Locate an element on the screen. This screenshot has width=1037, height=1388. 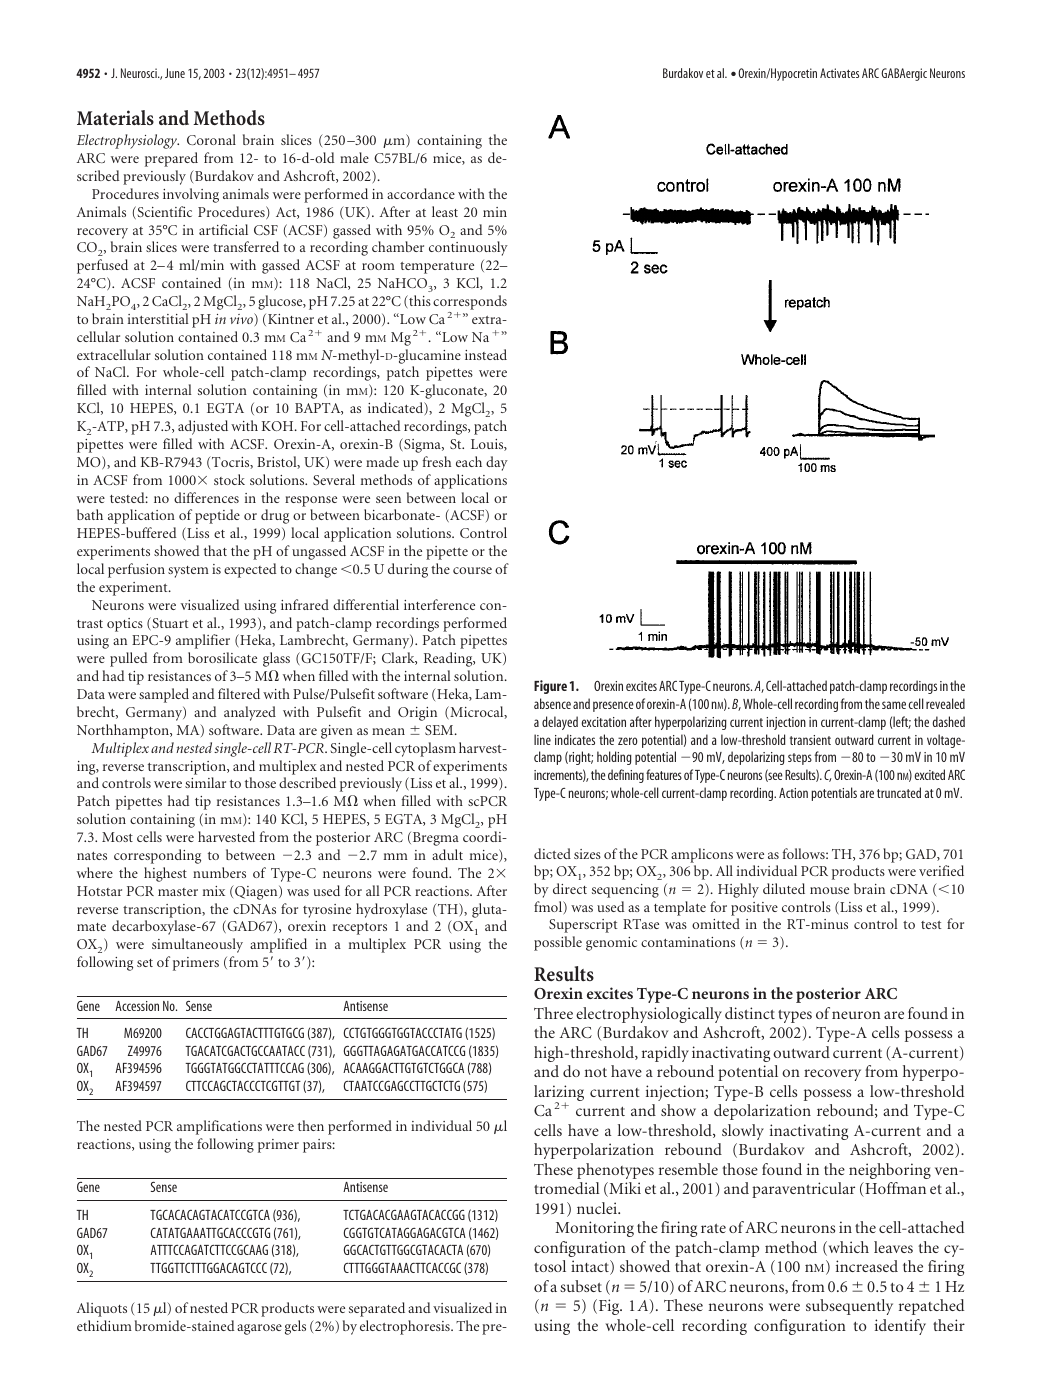
adjusted is located at coordinates (203, 427).
